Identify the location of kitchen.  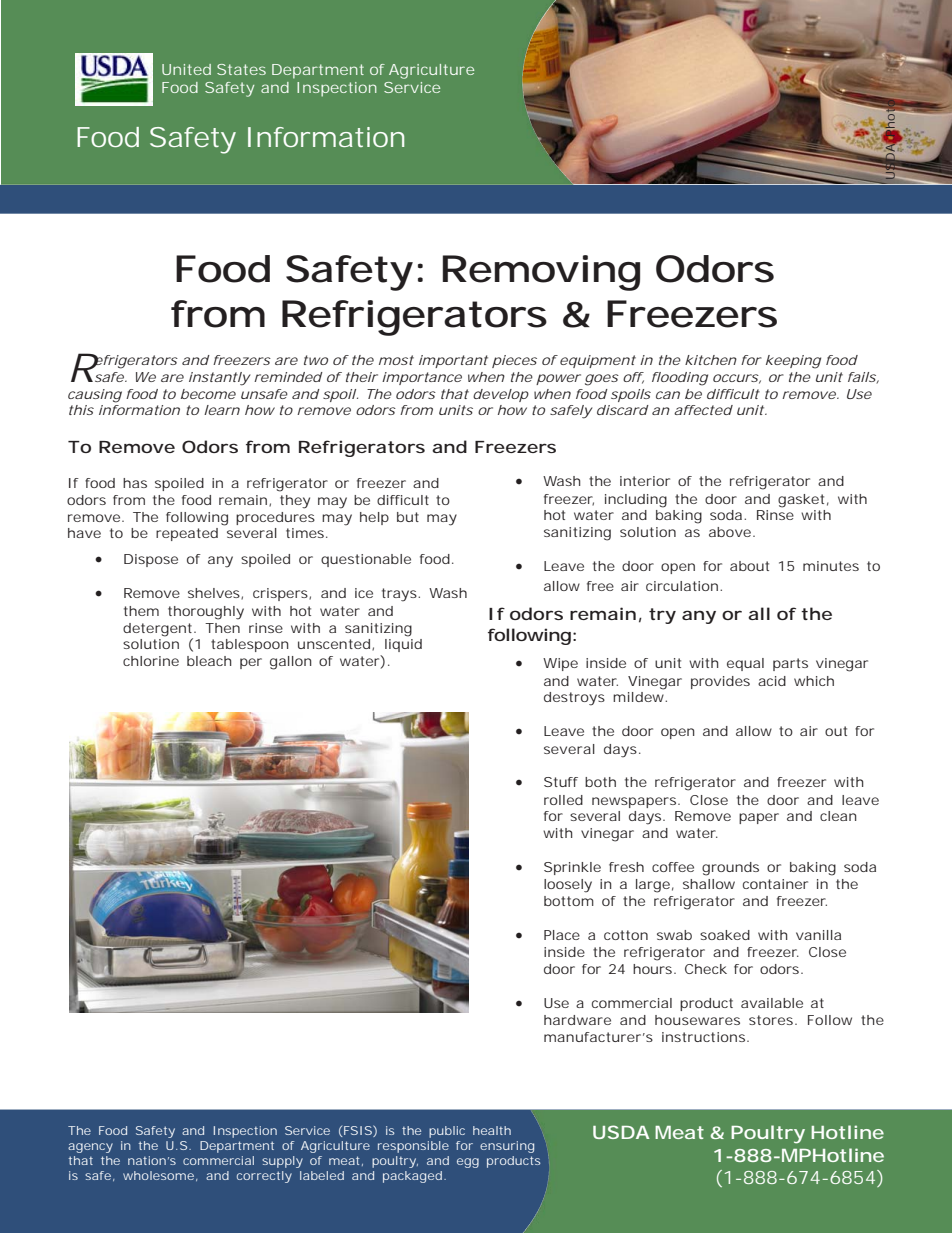
(711, 360).
